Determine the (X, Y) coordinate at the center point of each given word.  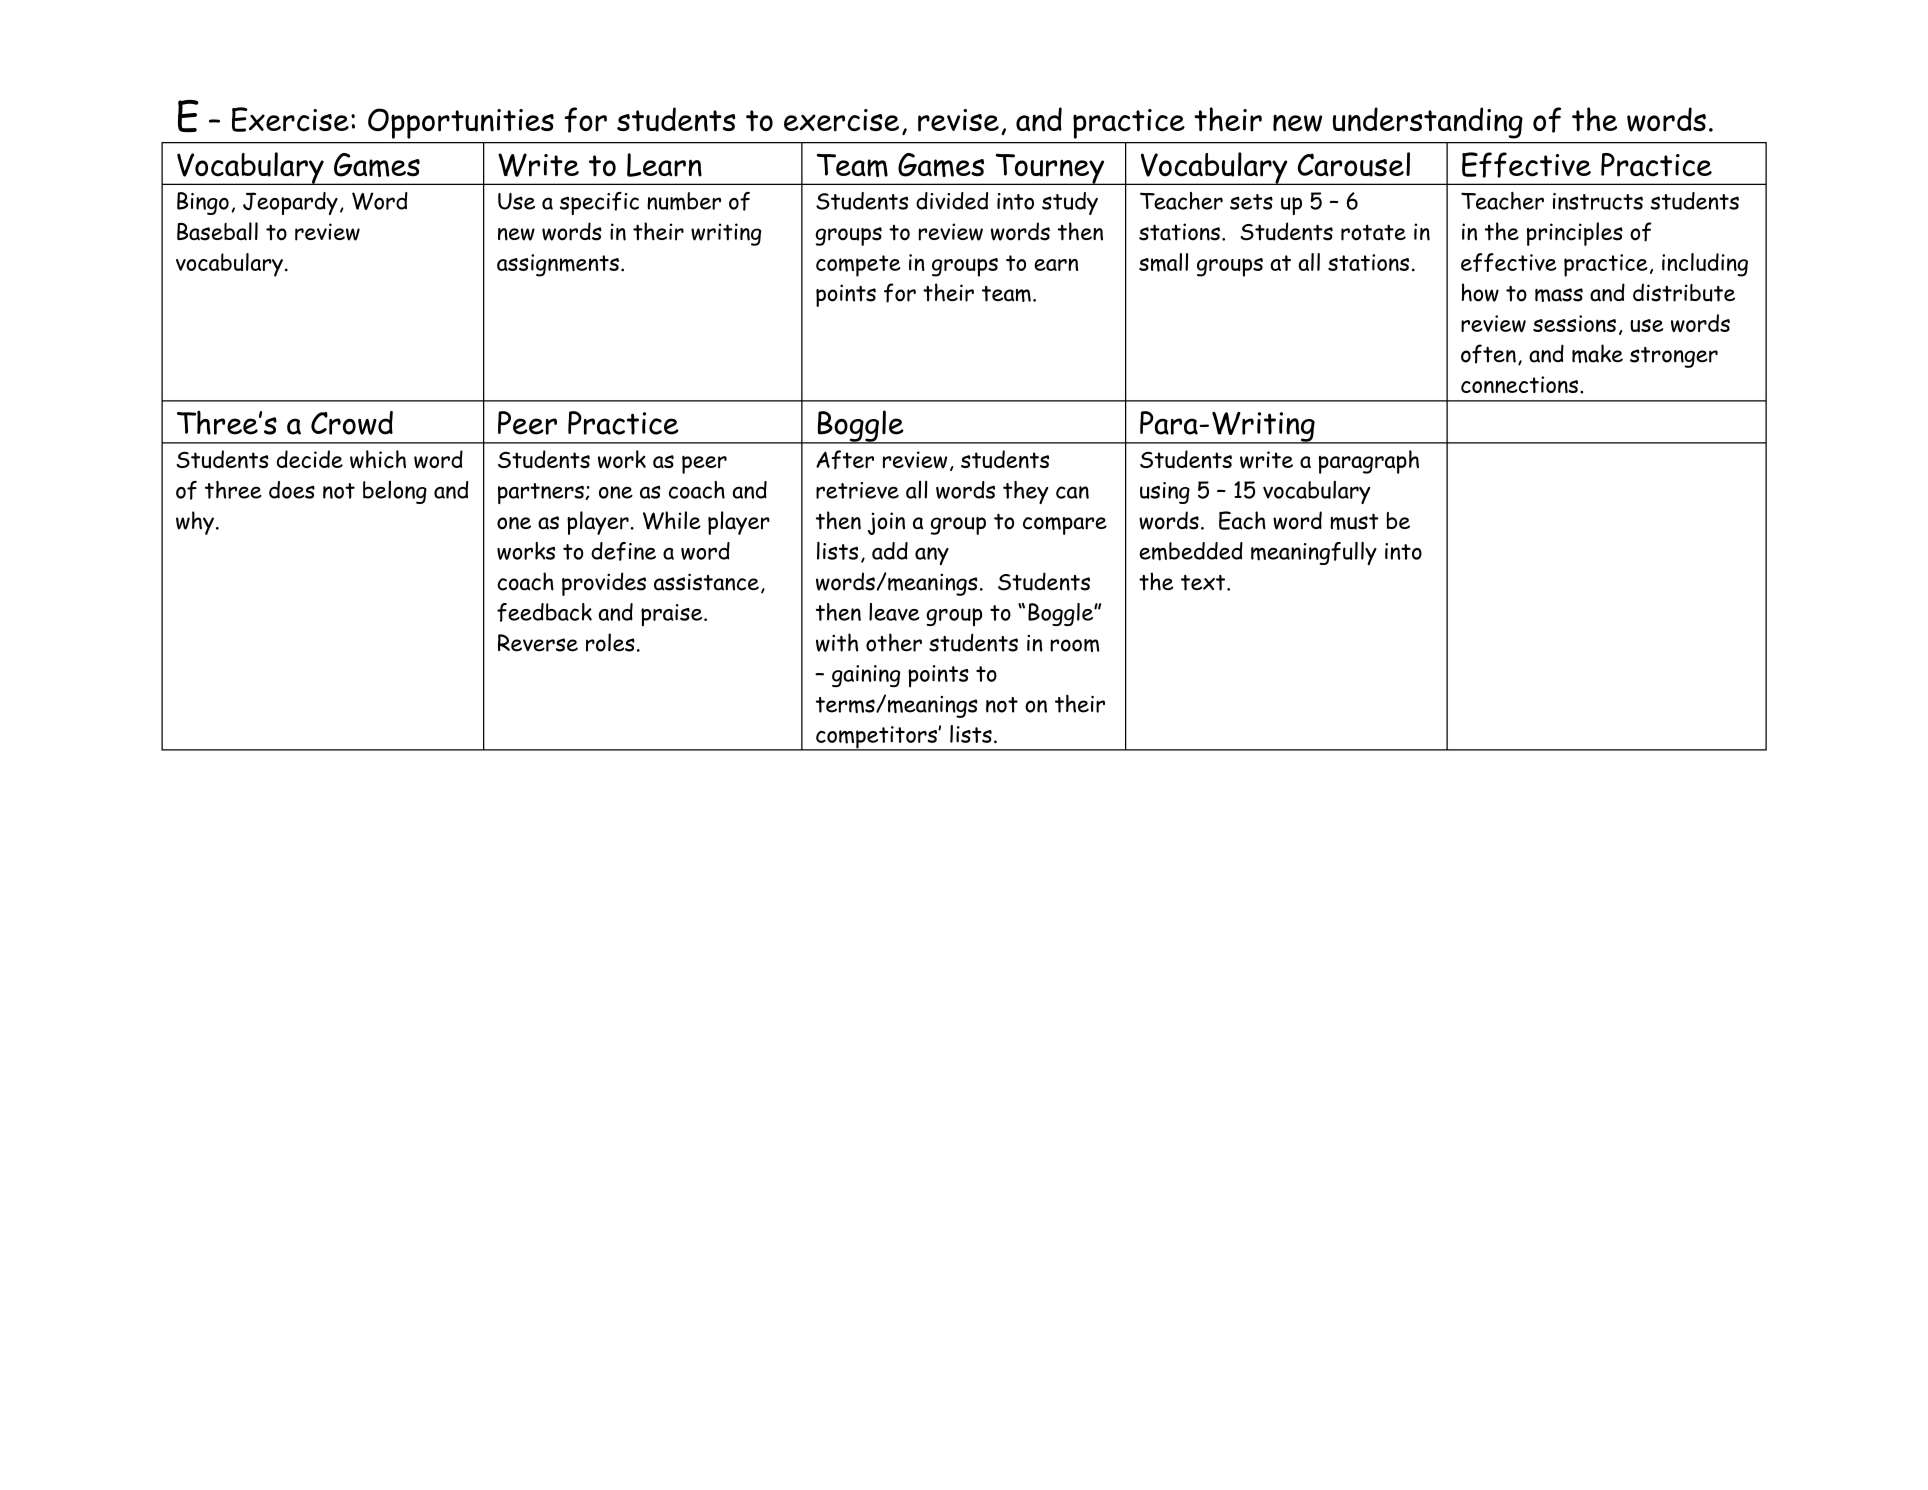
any (932, 556)
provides (604, 584)
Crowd (352, 423)
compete (858, 266)
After (845, 459)
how (1480, 292)
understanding (1428, 123)
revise (958, 120)
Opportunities (461, 123)
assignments (558, 265)
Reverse (538, 643)
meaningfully (1314, 553)
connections (1519, 384)
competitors (876, 738)
